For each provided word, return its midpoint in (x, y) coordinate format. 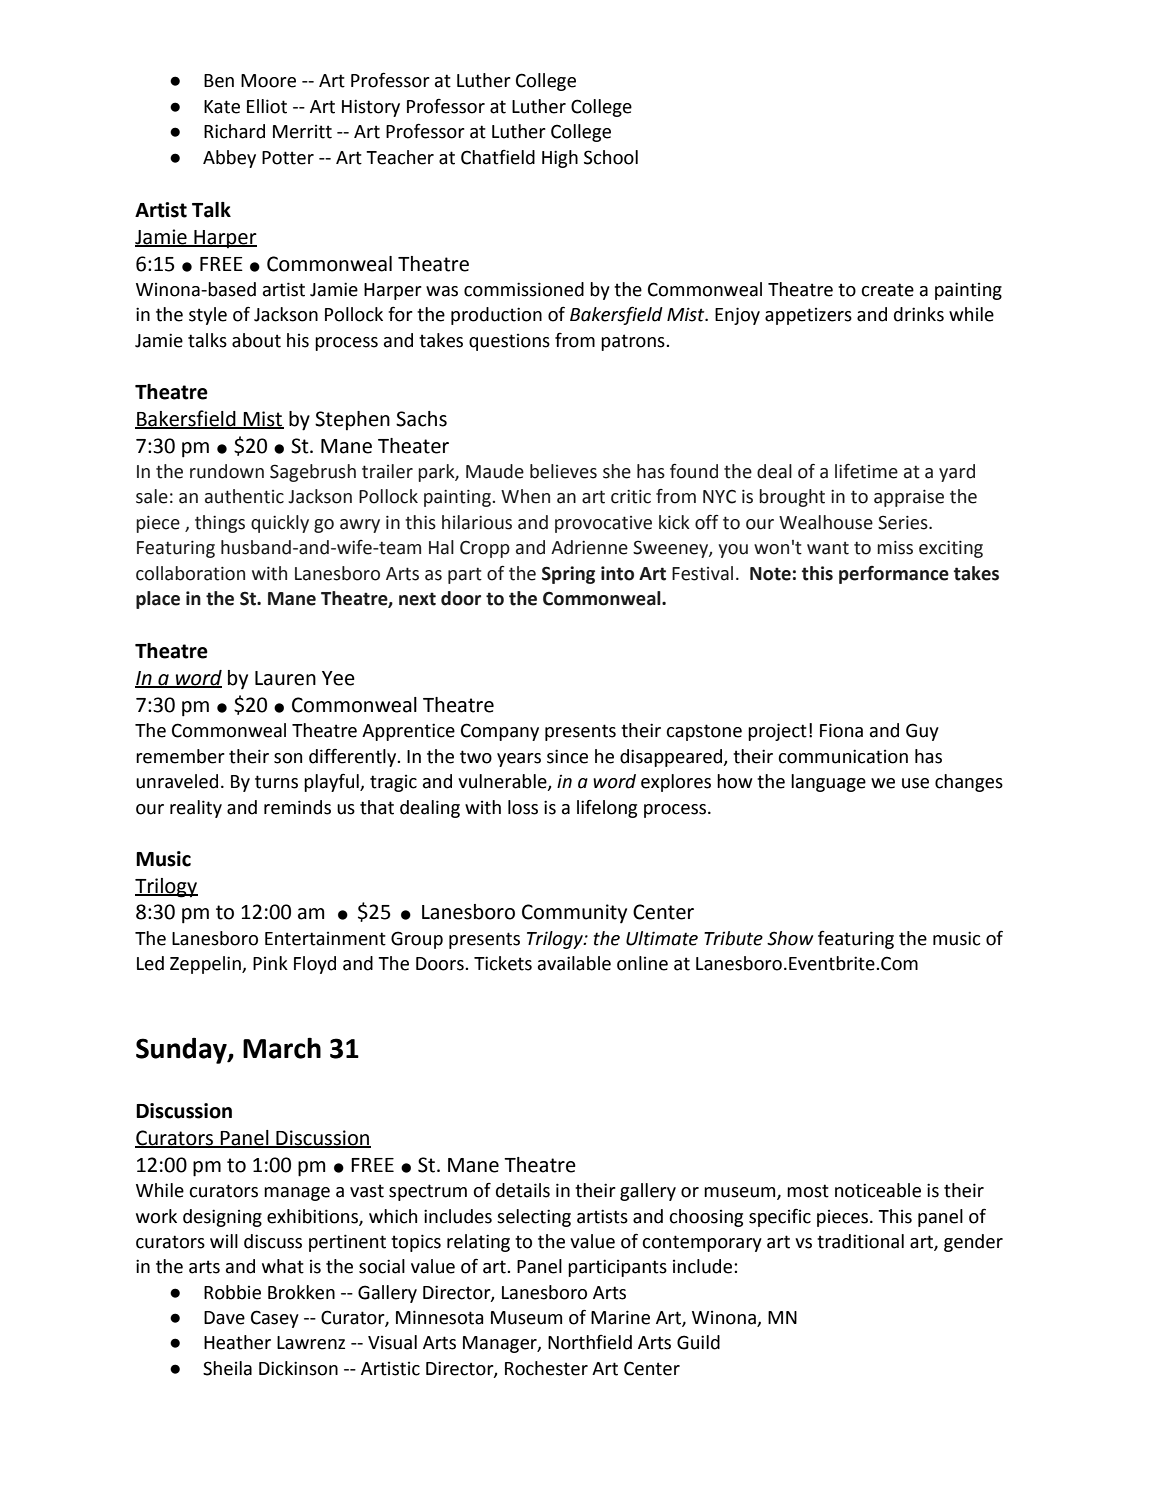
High (560, 159)
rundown (227, 471)
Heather (237, 1342)
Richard (234, 131)
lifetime (866, 471)
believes (563, 471)
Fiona (841, 730)
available (574, 963)
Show (790, 938)
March (282, 1048)
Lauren (285, 678)
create (887, 290)
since (567, 756)
